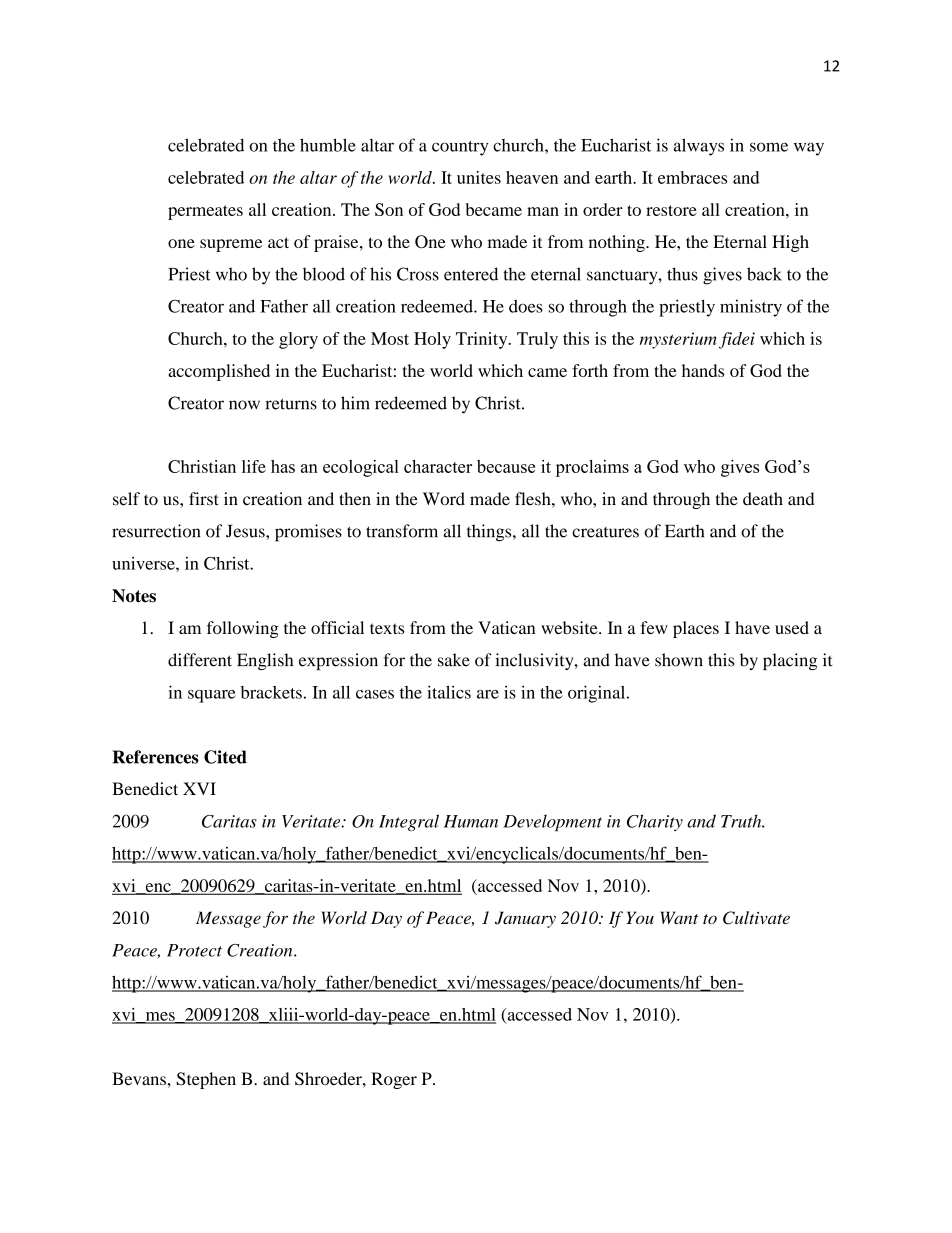  Describe the element at coordinates (703, 370) in the image. I see `hands` at that location.
